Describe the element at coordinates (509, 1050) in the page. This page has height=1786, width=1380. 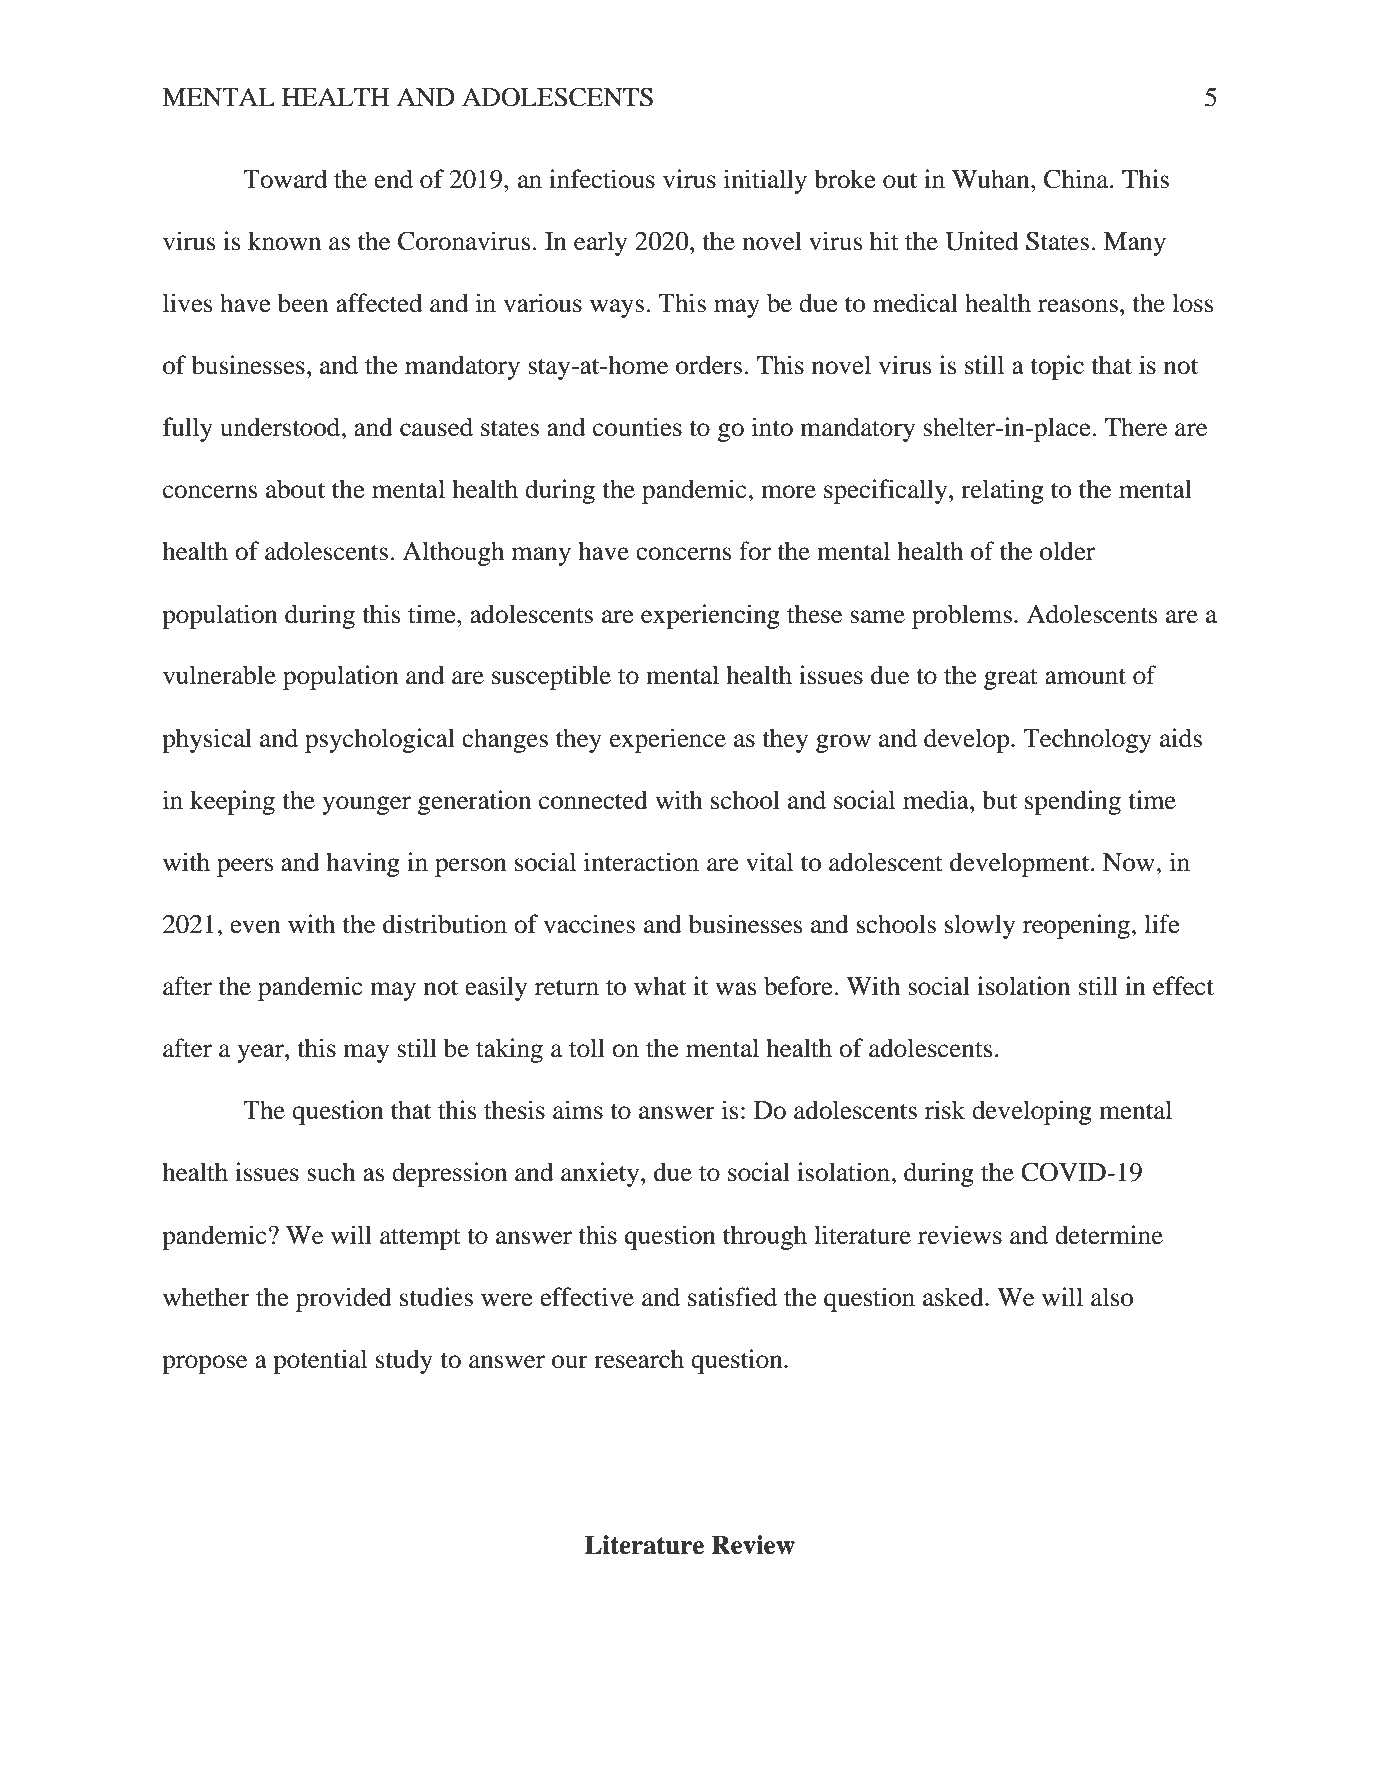
I see `taking` at that location.
